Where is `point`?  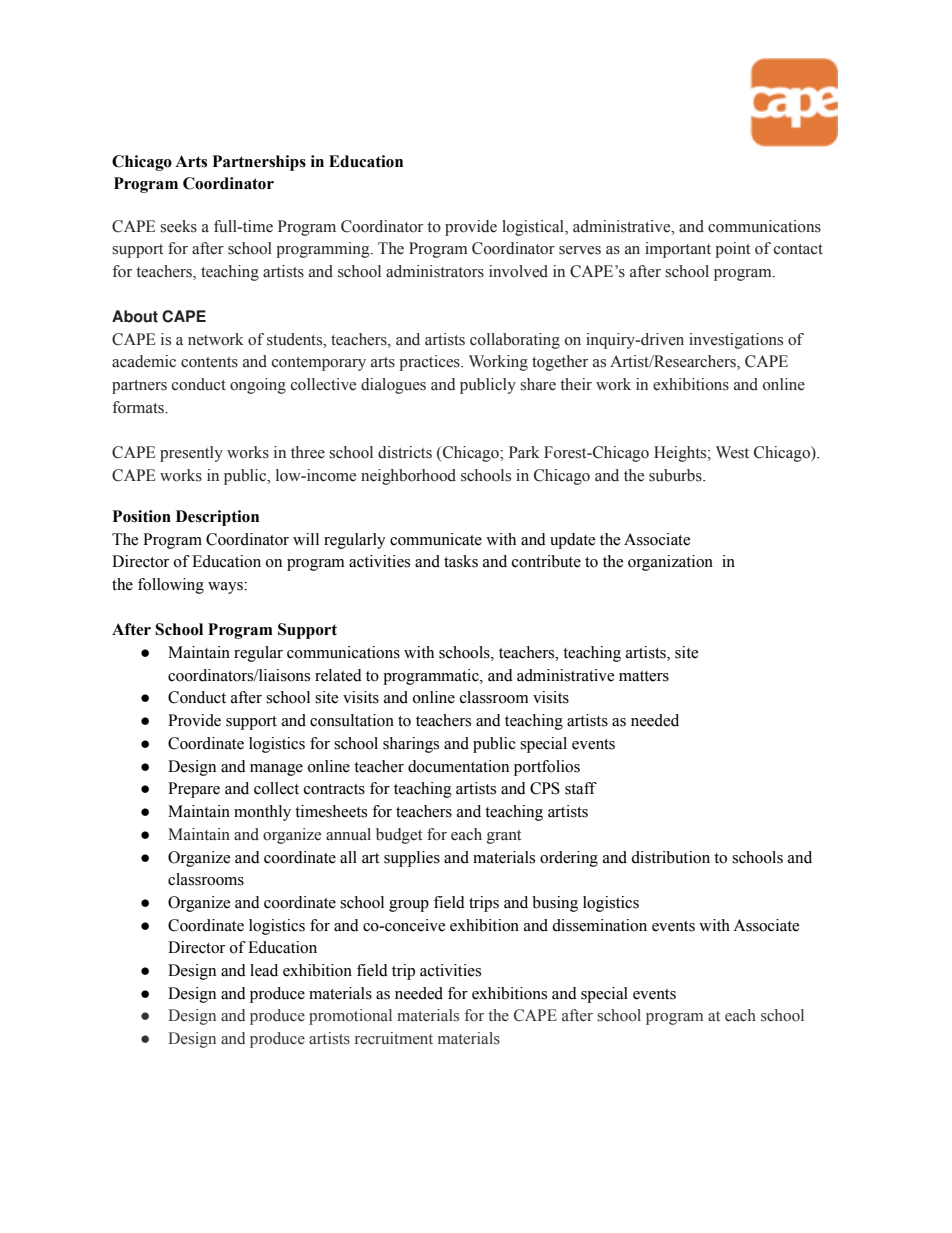
point is located at coordinates (732, 250).
